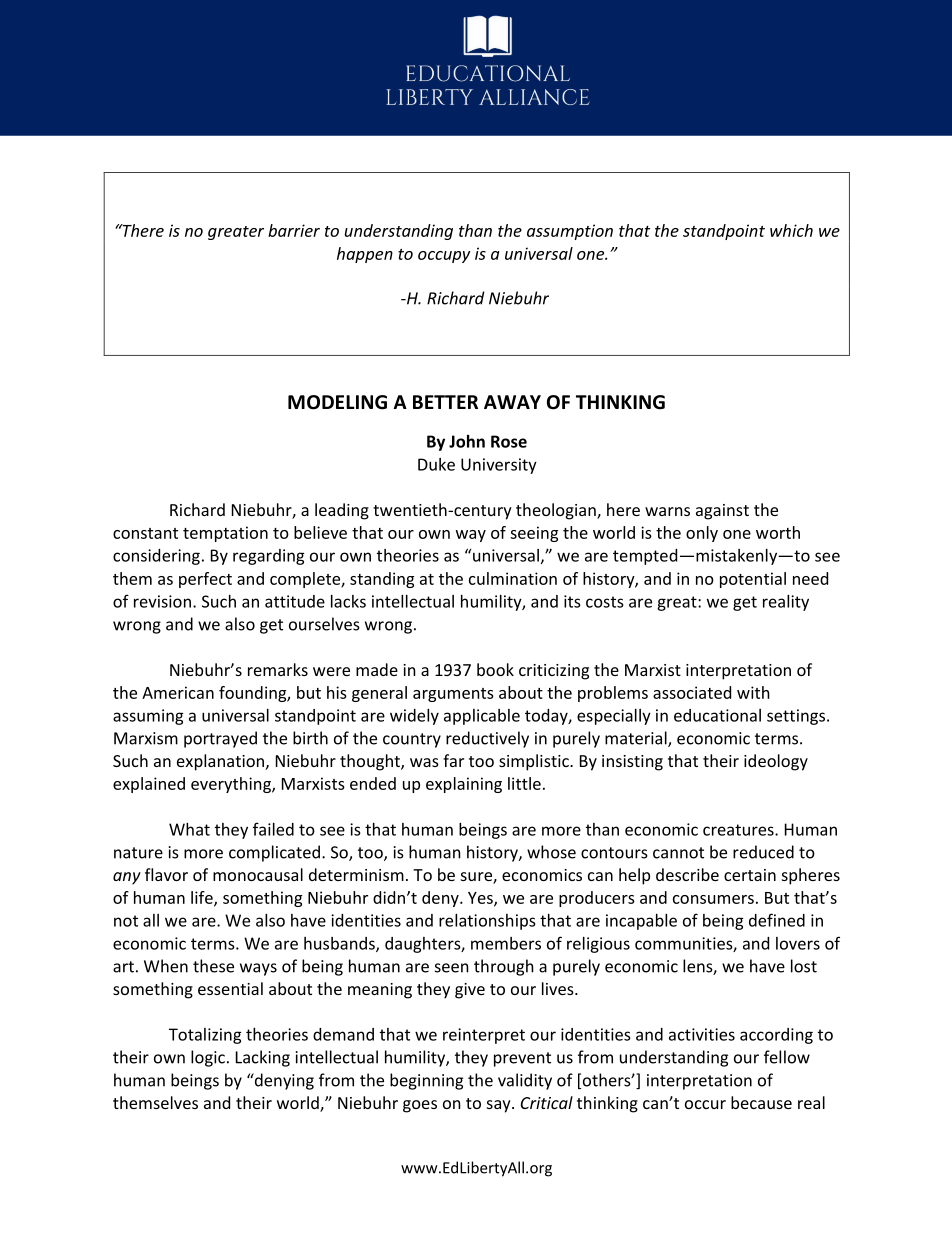  I want to click on only, so click(702, 534).
